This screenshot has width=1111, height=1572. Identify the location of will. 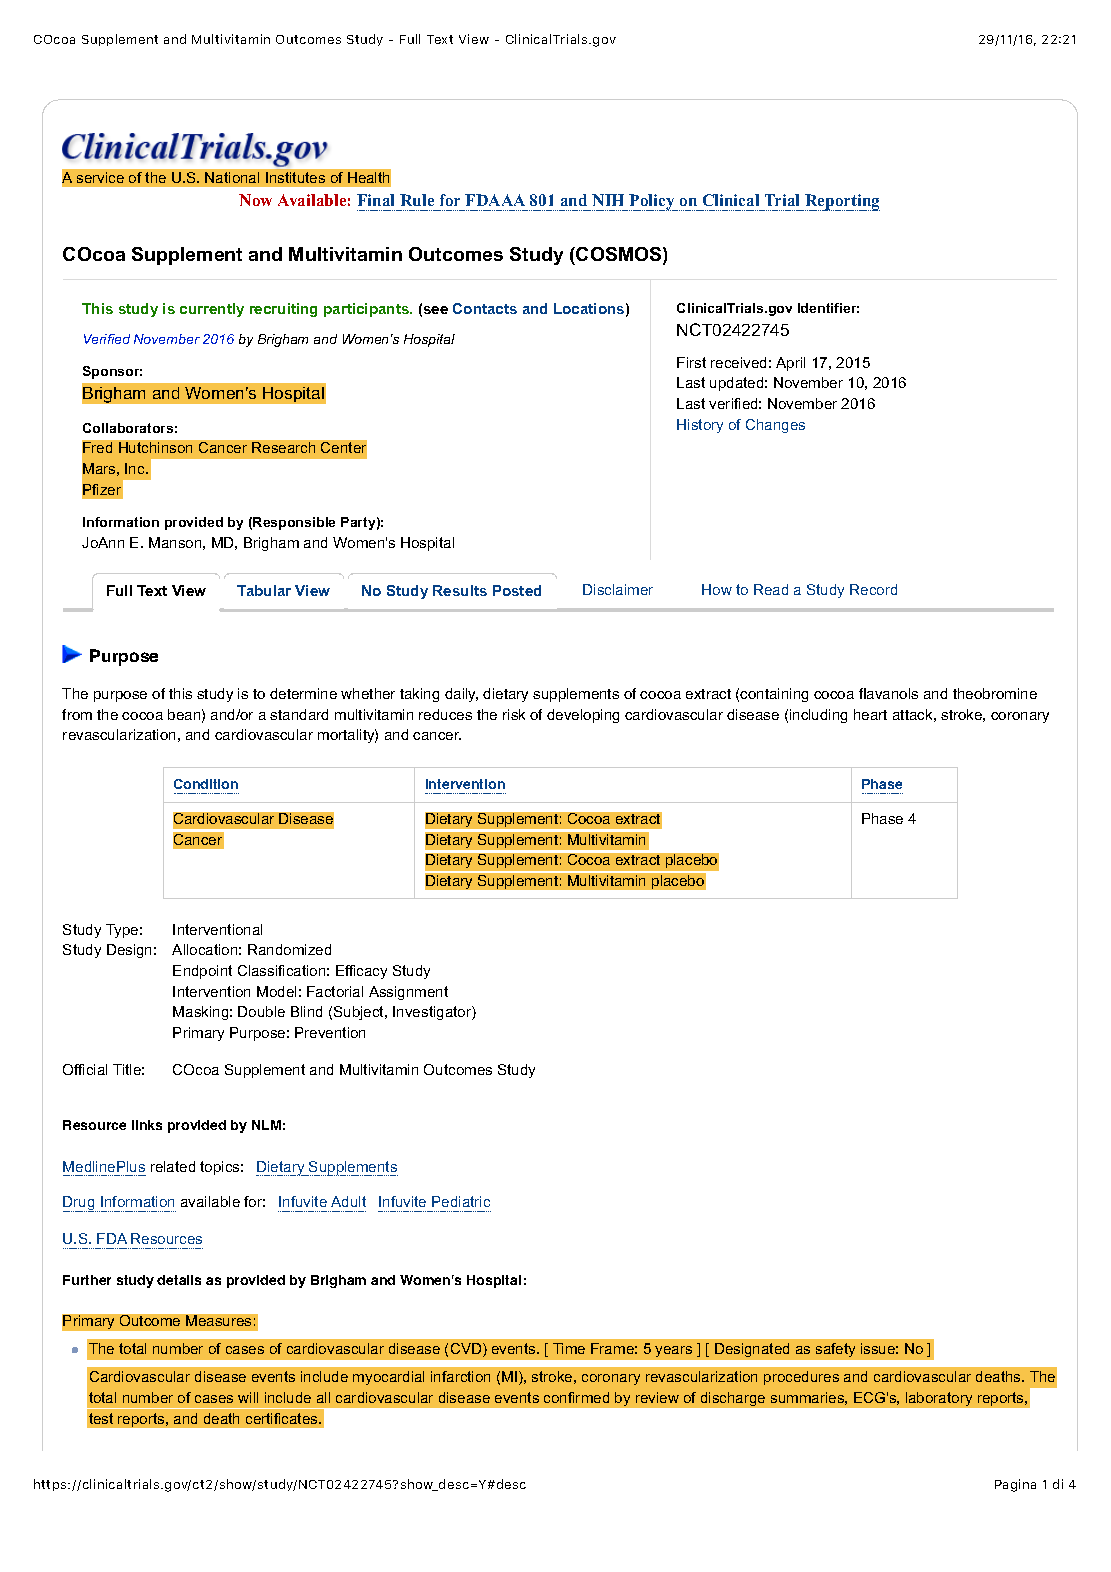
(248, 1397).
